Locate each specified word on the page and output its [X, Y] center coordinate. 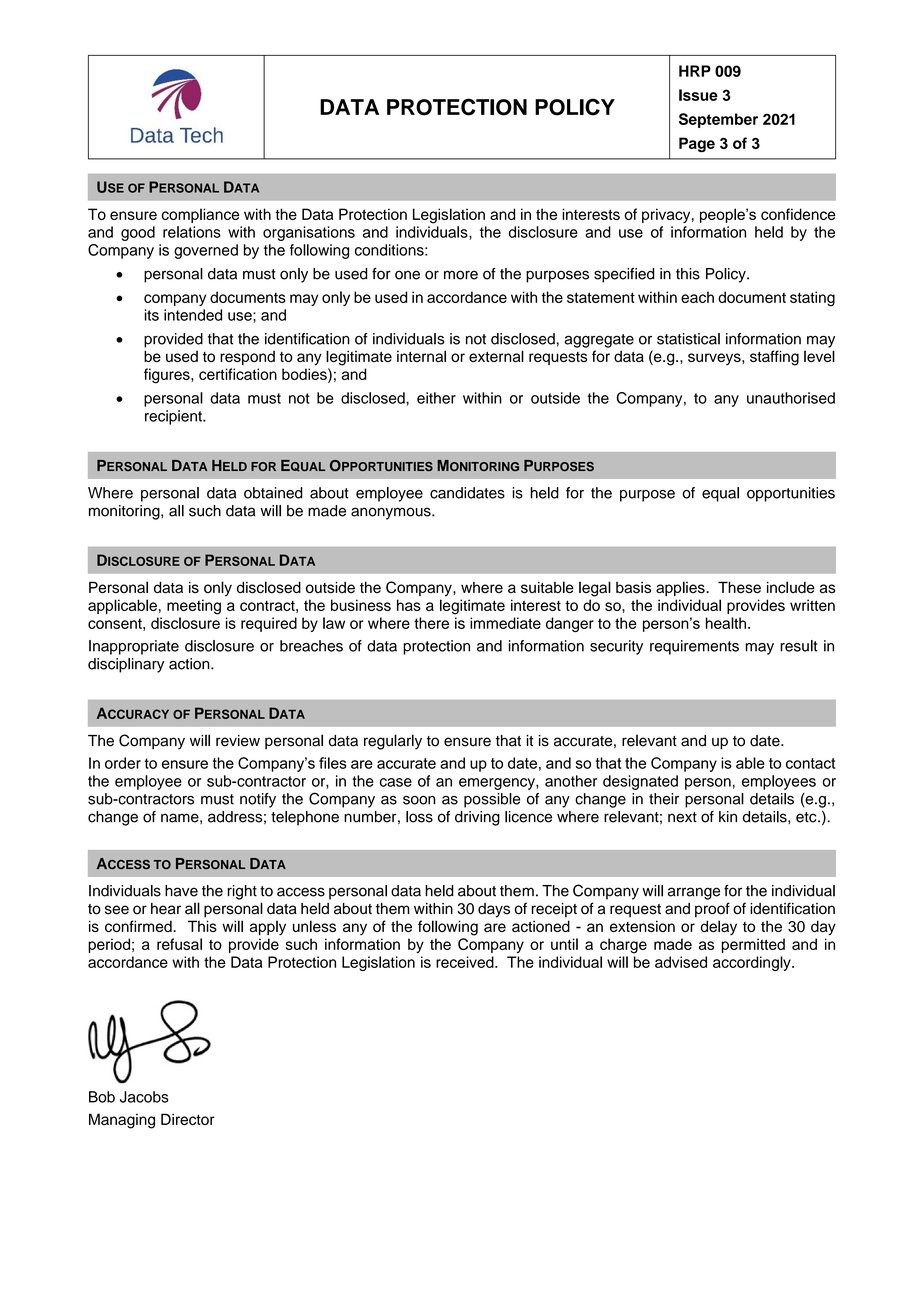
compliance [200, 215]
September [718, 120]
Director [188, 1119]
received [466, 962]
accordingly [753, 963]
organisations [309, 233]
